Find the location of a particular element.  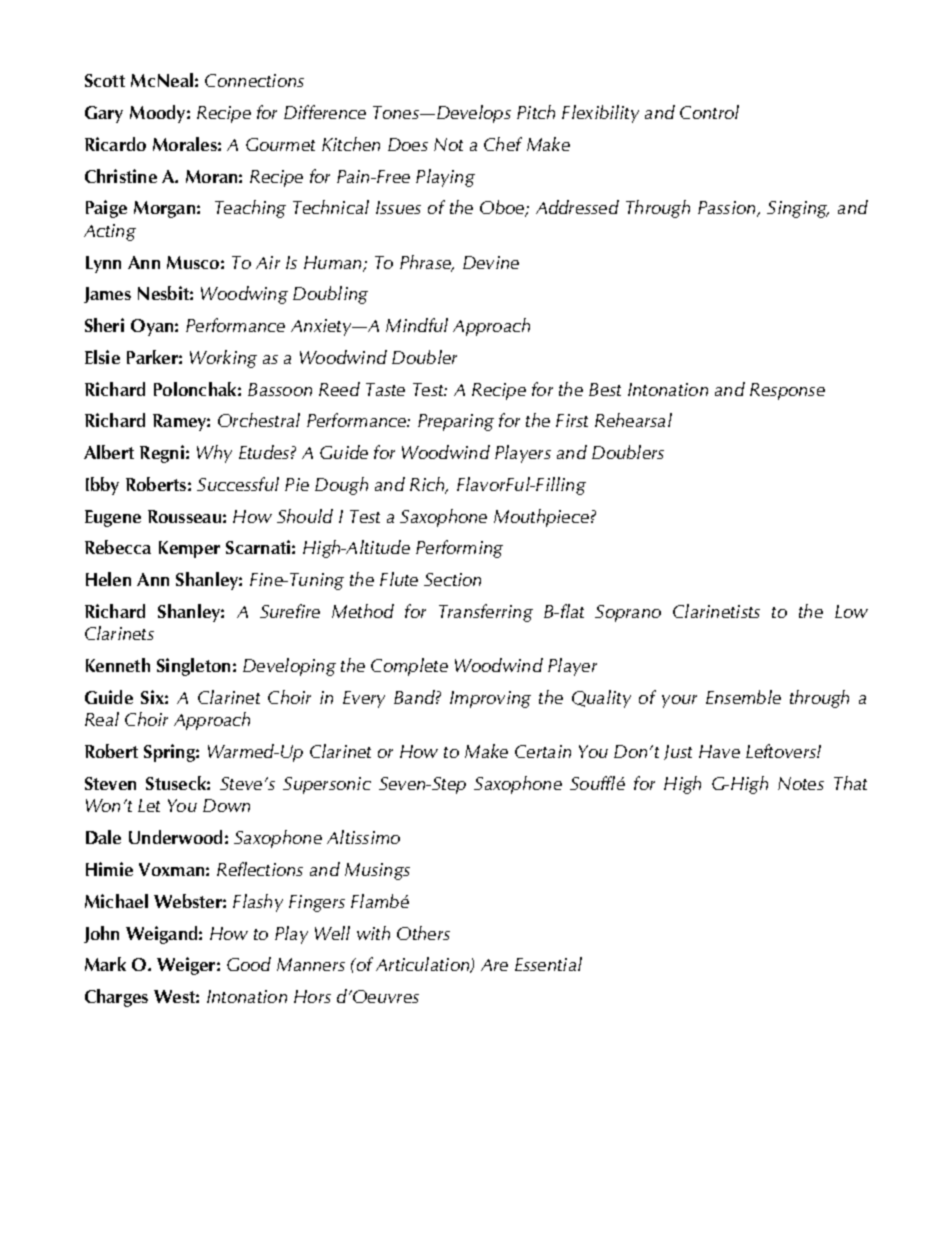

Mindful is located at coordinates (417, 325).
